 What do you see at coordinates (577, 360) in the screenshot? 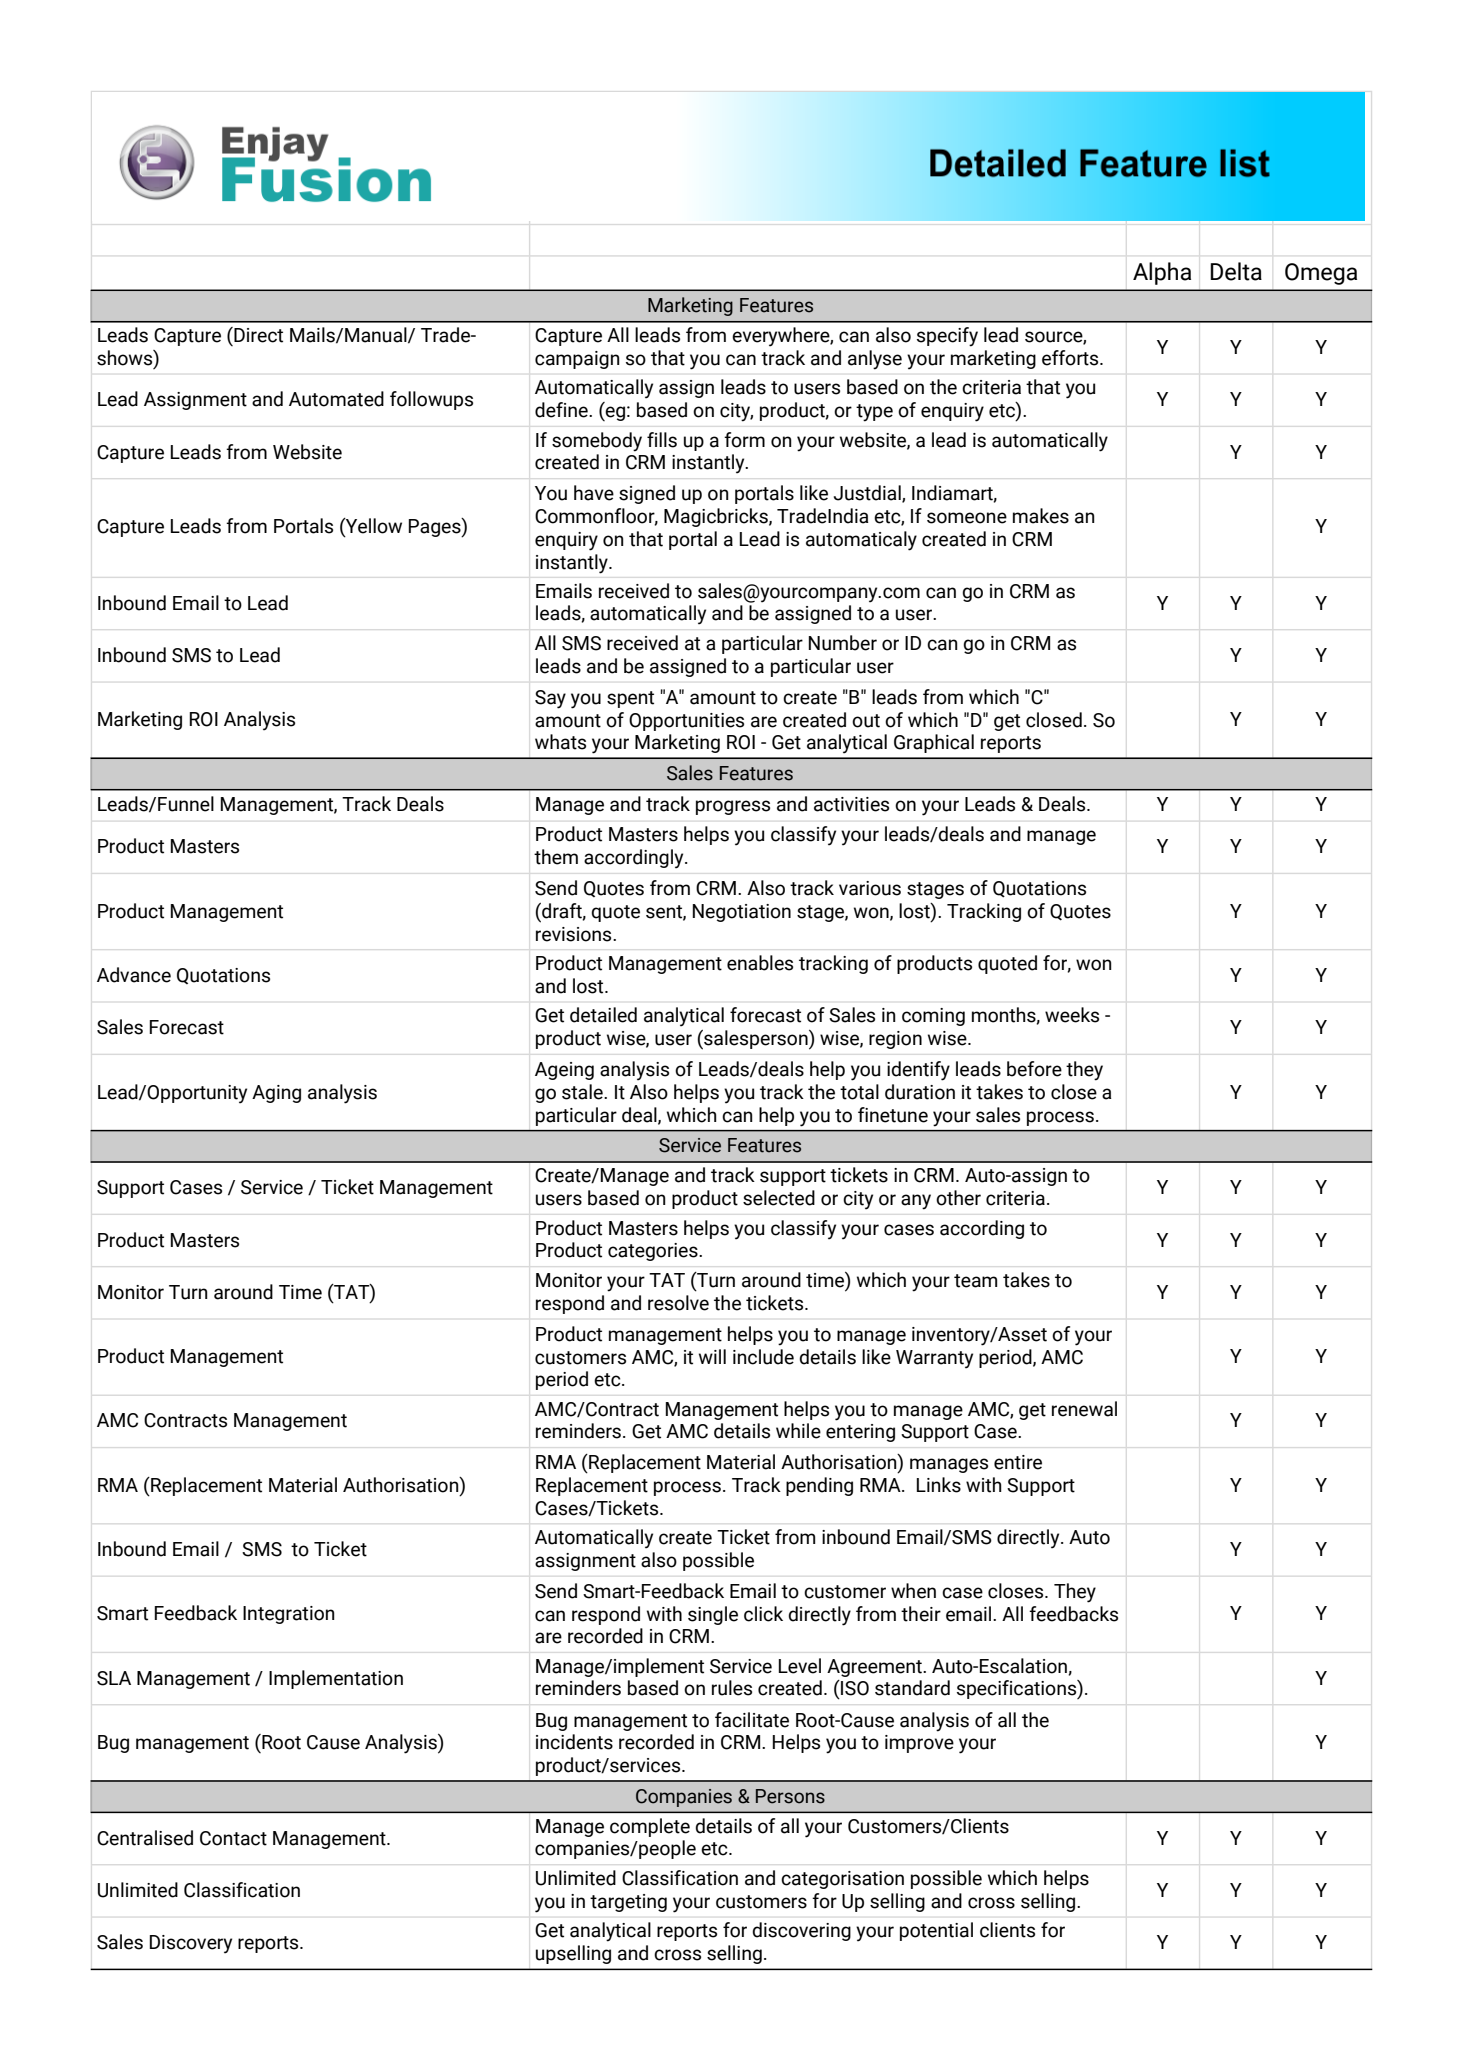
I see `campaign` at bounding box center [577, 360].
